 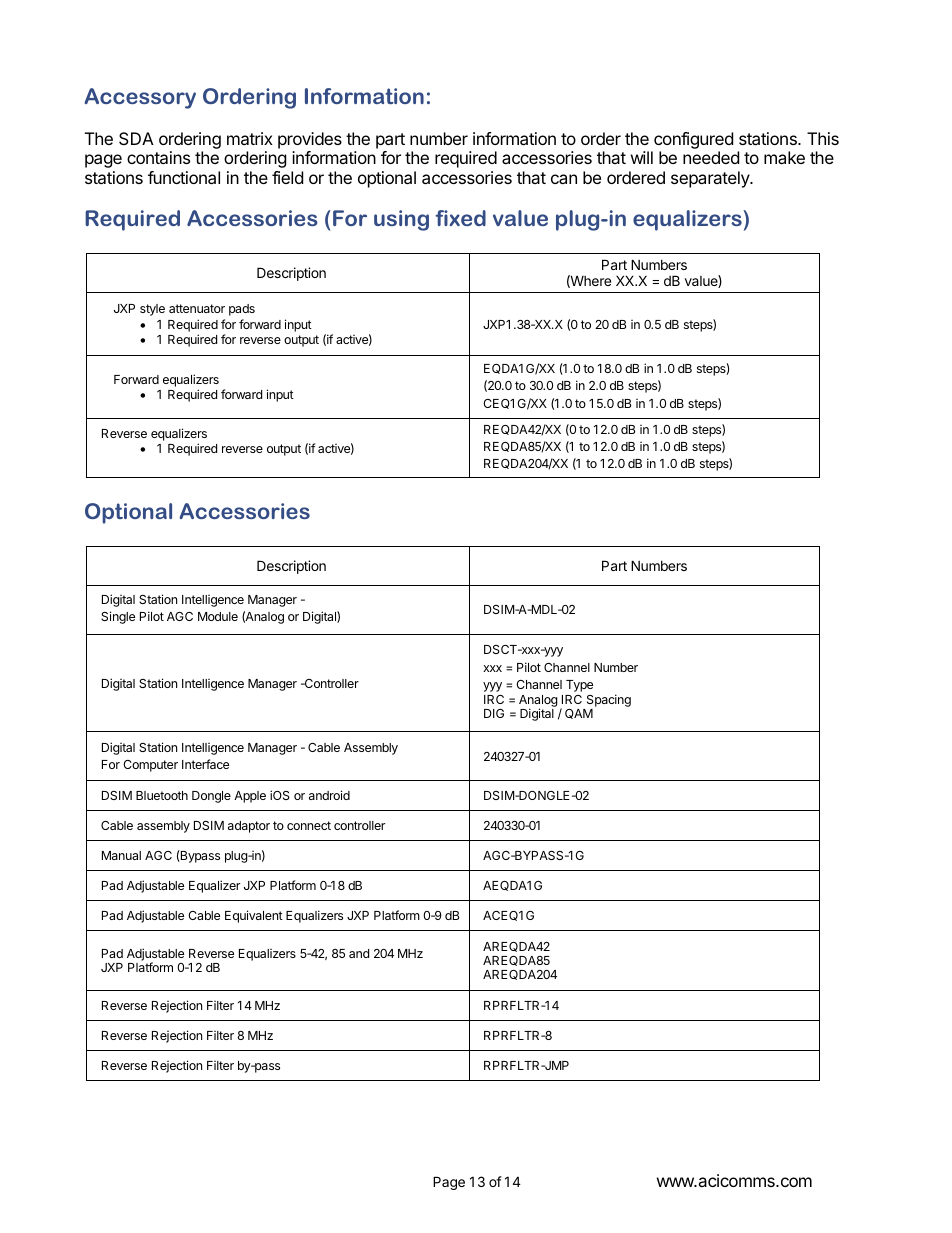 What do you see at coordinates (579, 686) in the screenshot?
I see `Type` at bounding box center [579, 686].
